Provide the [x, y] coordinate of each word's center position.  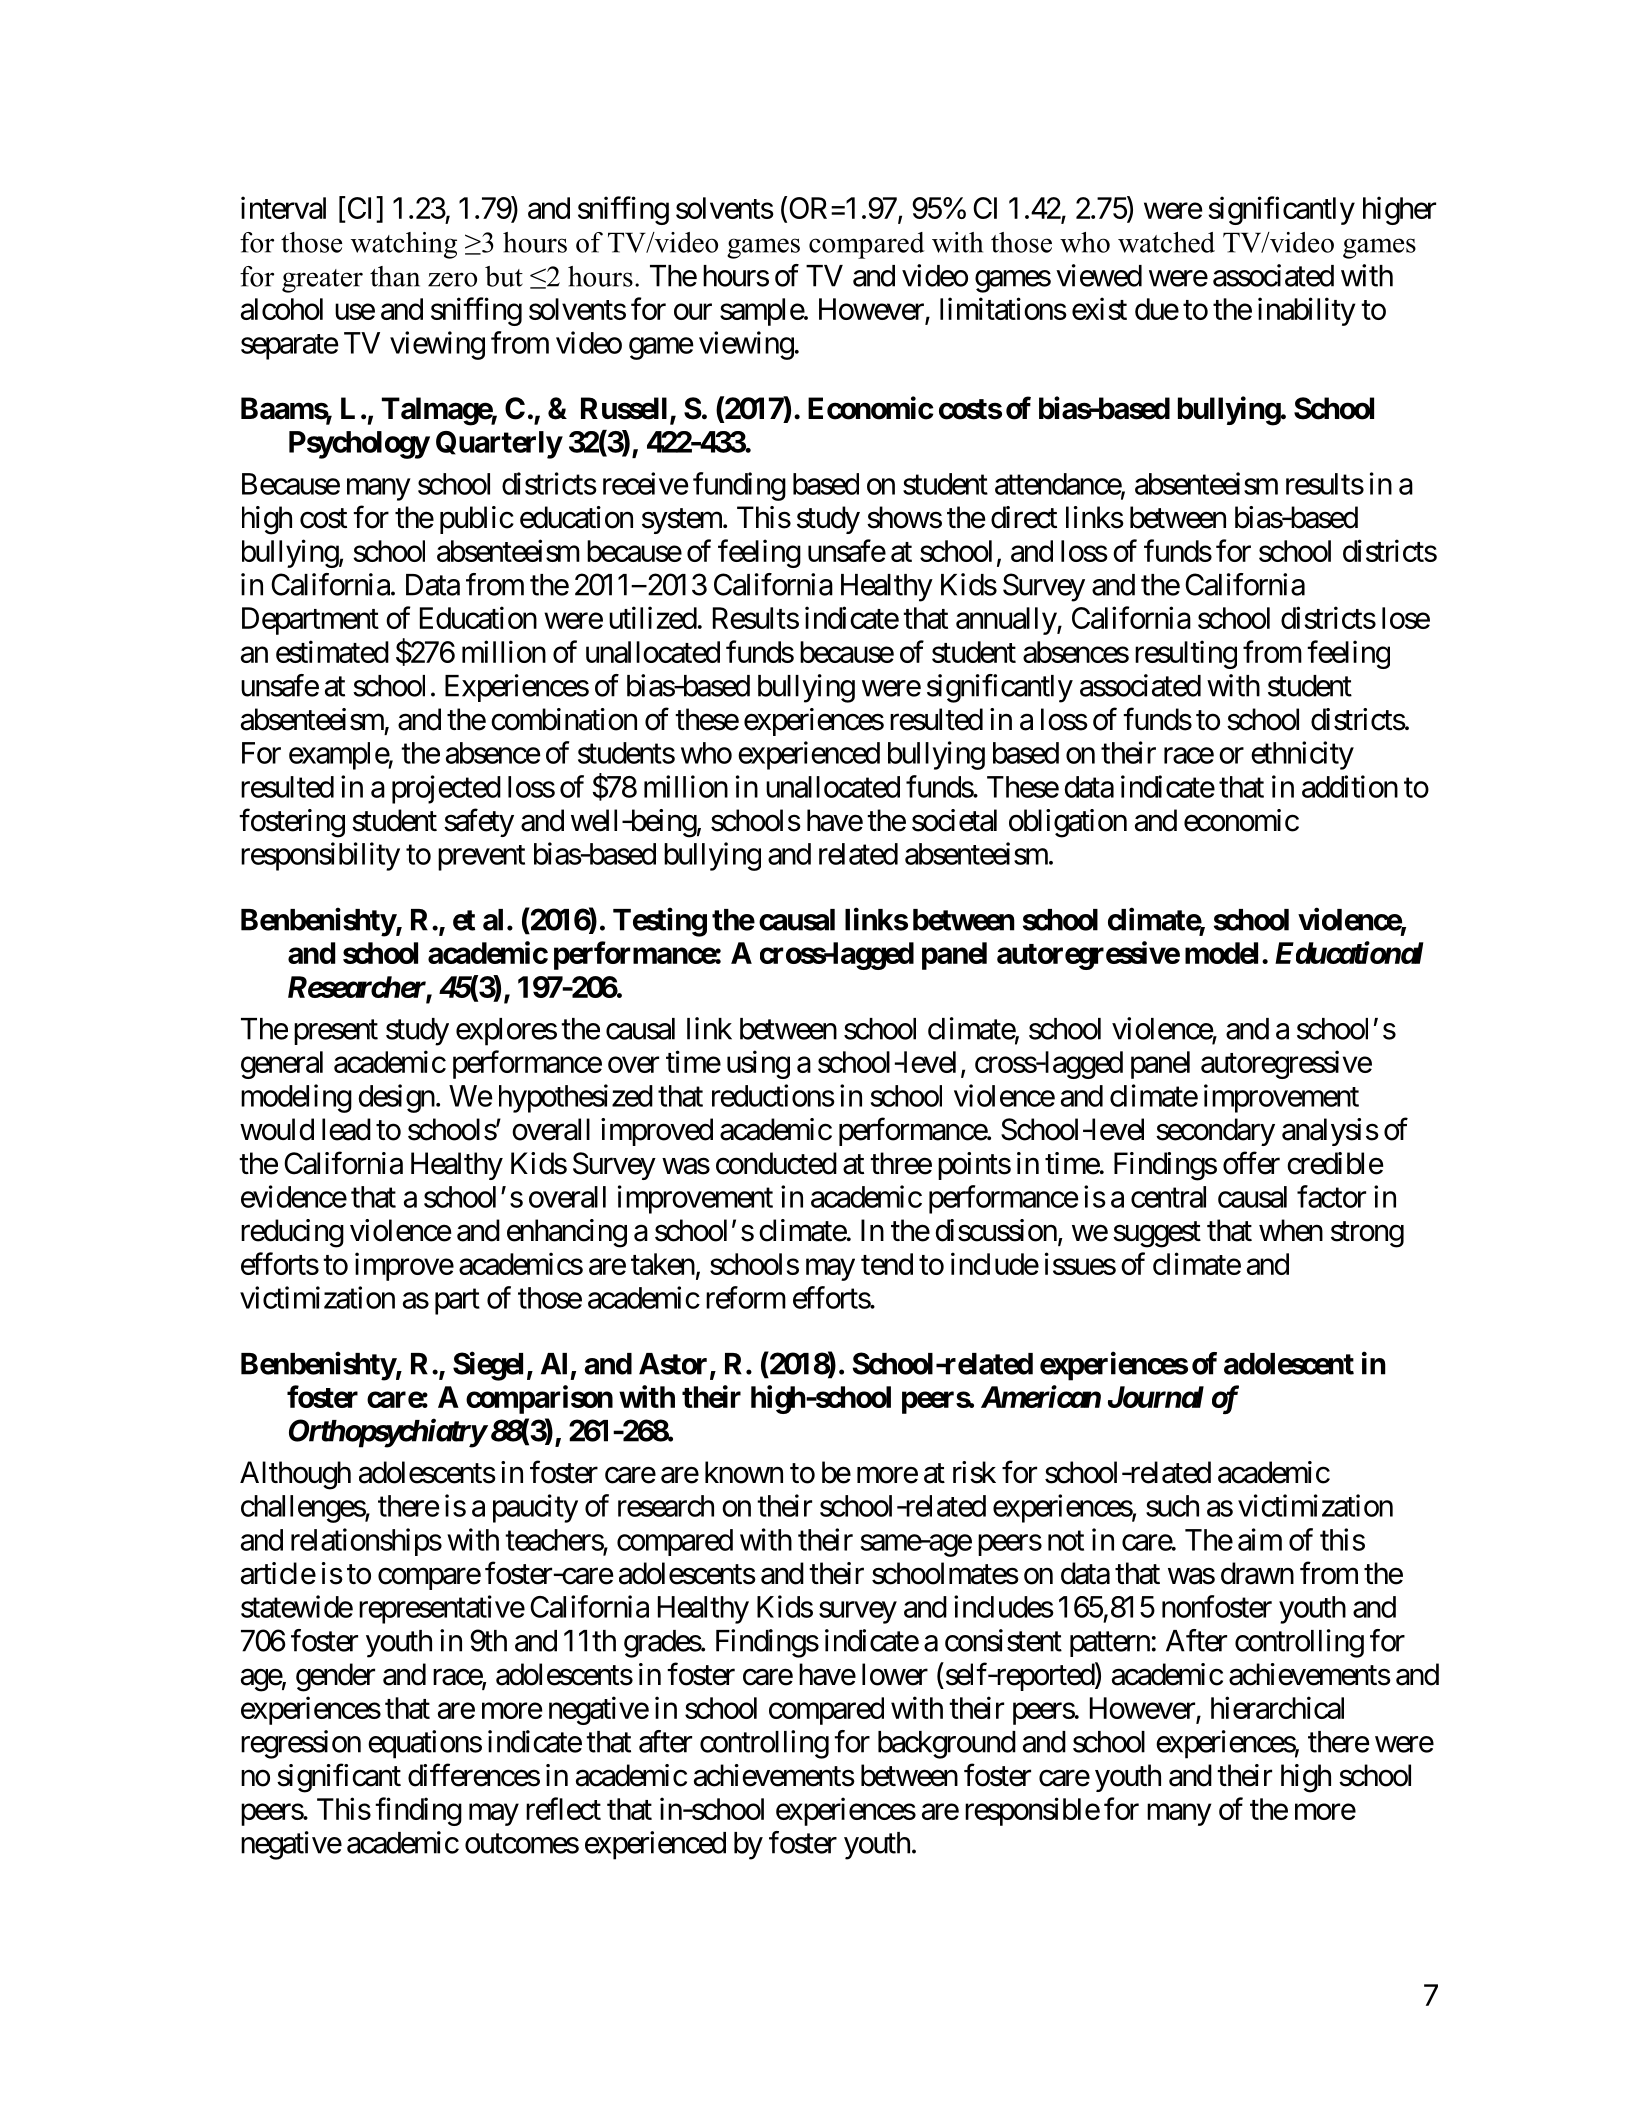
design [396, 1098]
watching [404, 245]
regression [301, 1744]
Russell [624, 408]
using [758, 1064]
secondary [1215, 1132]
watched [1166, 242]
